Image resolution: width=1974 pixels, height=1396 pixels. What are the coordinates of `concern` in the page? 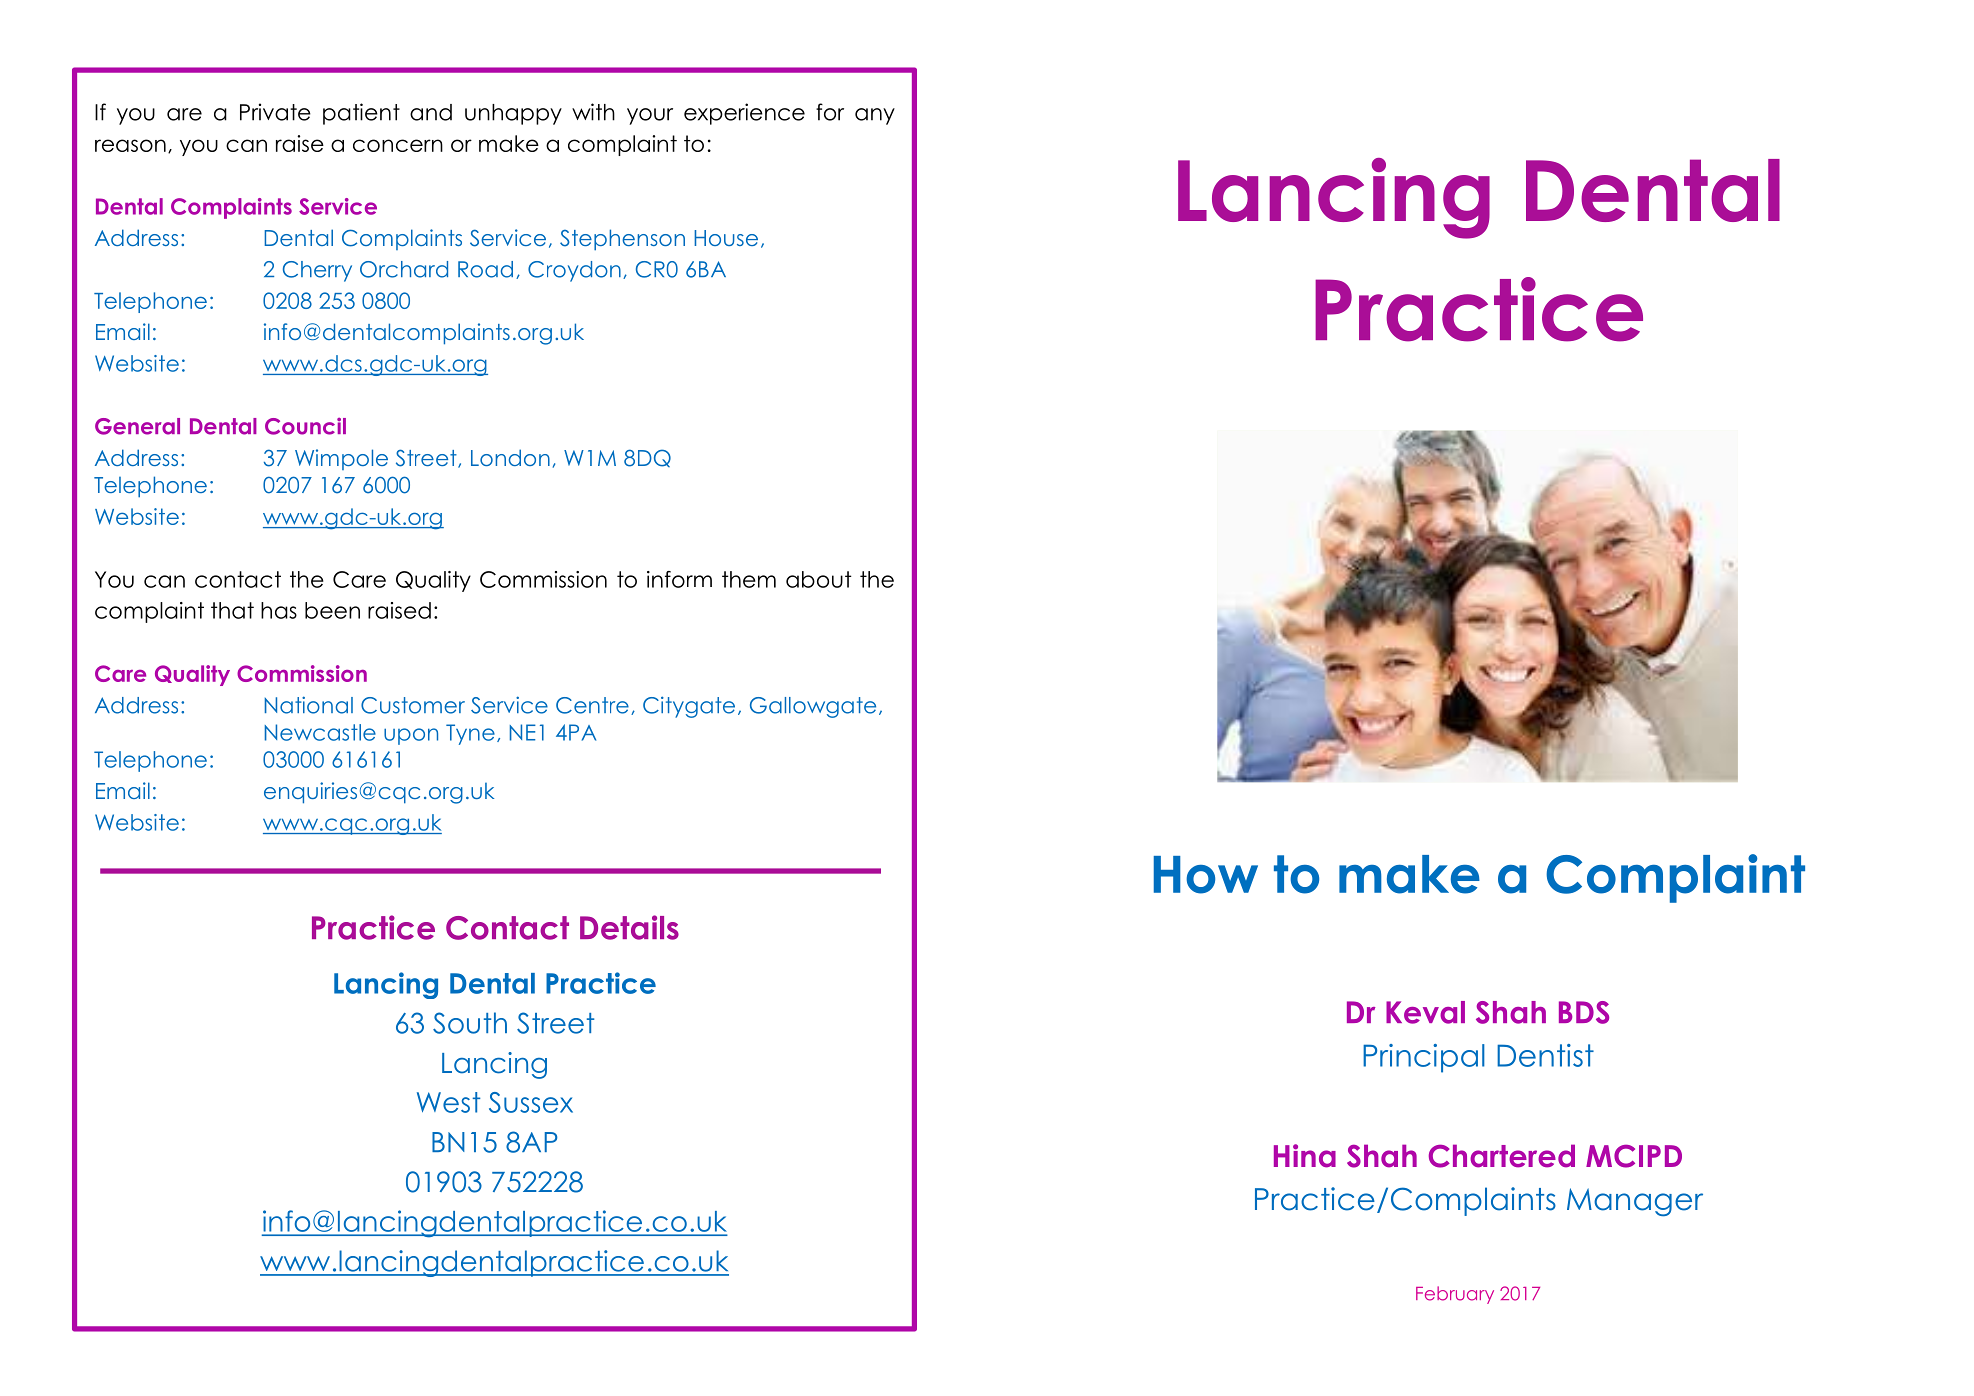 It's located at (398, 145).
